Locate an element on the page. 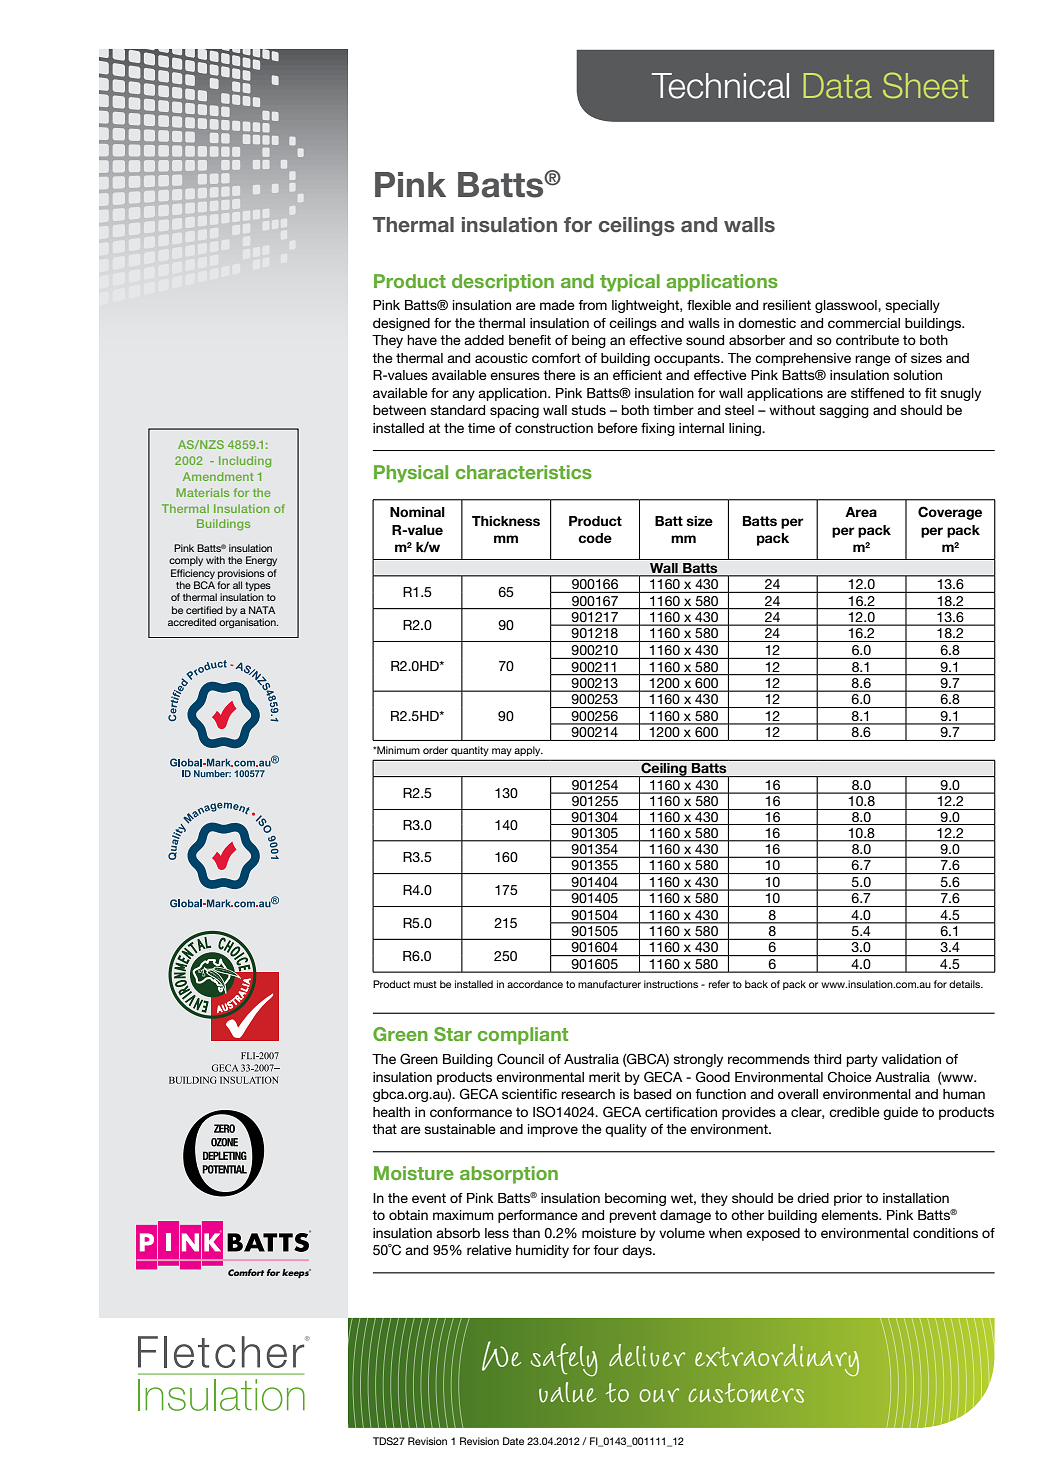 Image resolution: width=1044 pixels, height=1477 pixels. code is located at coordinates (595, 538).
